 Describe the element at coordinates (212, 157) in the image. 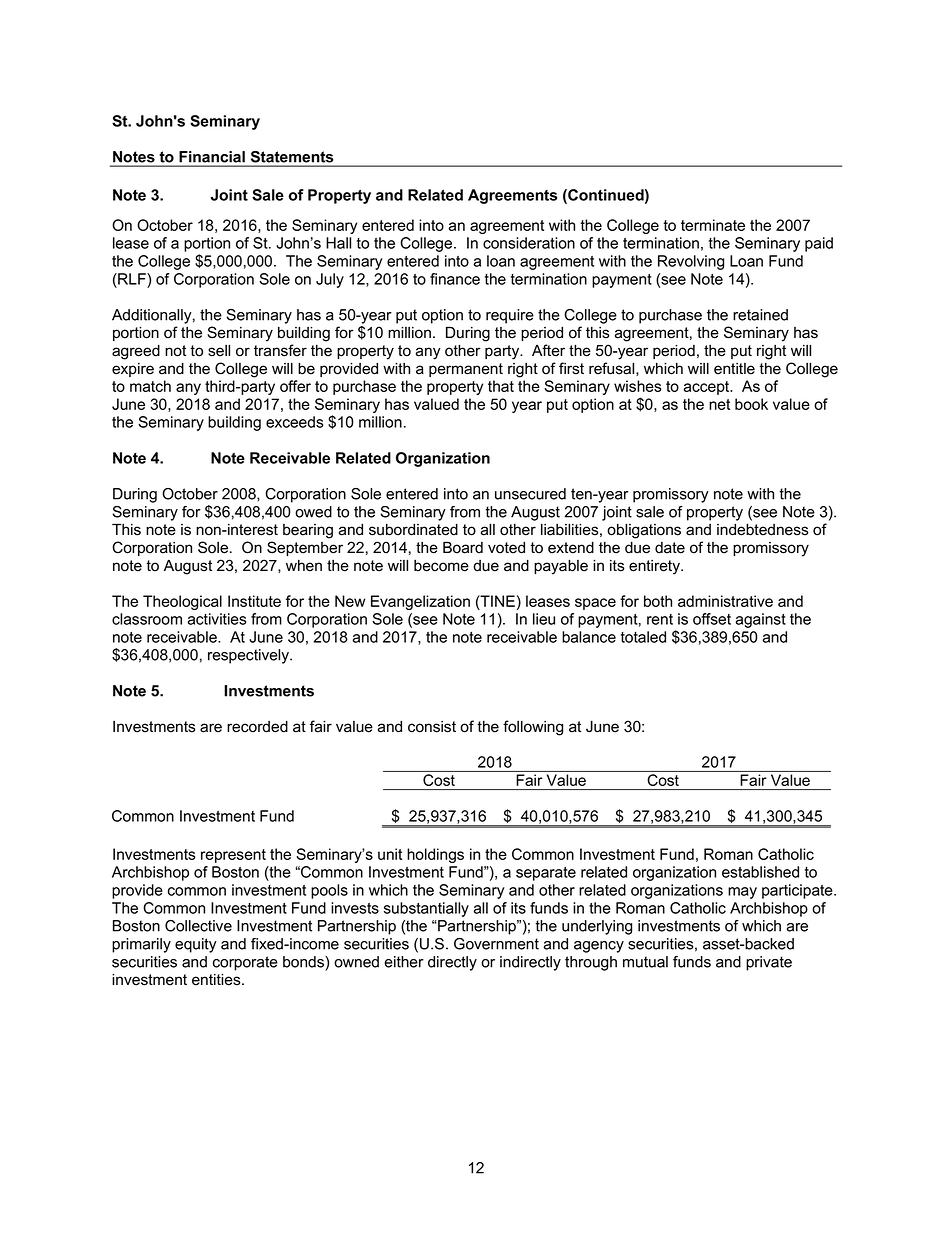

I see `Financial` at that location.
